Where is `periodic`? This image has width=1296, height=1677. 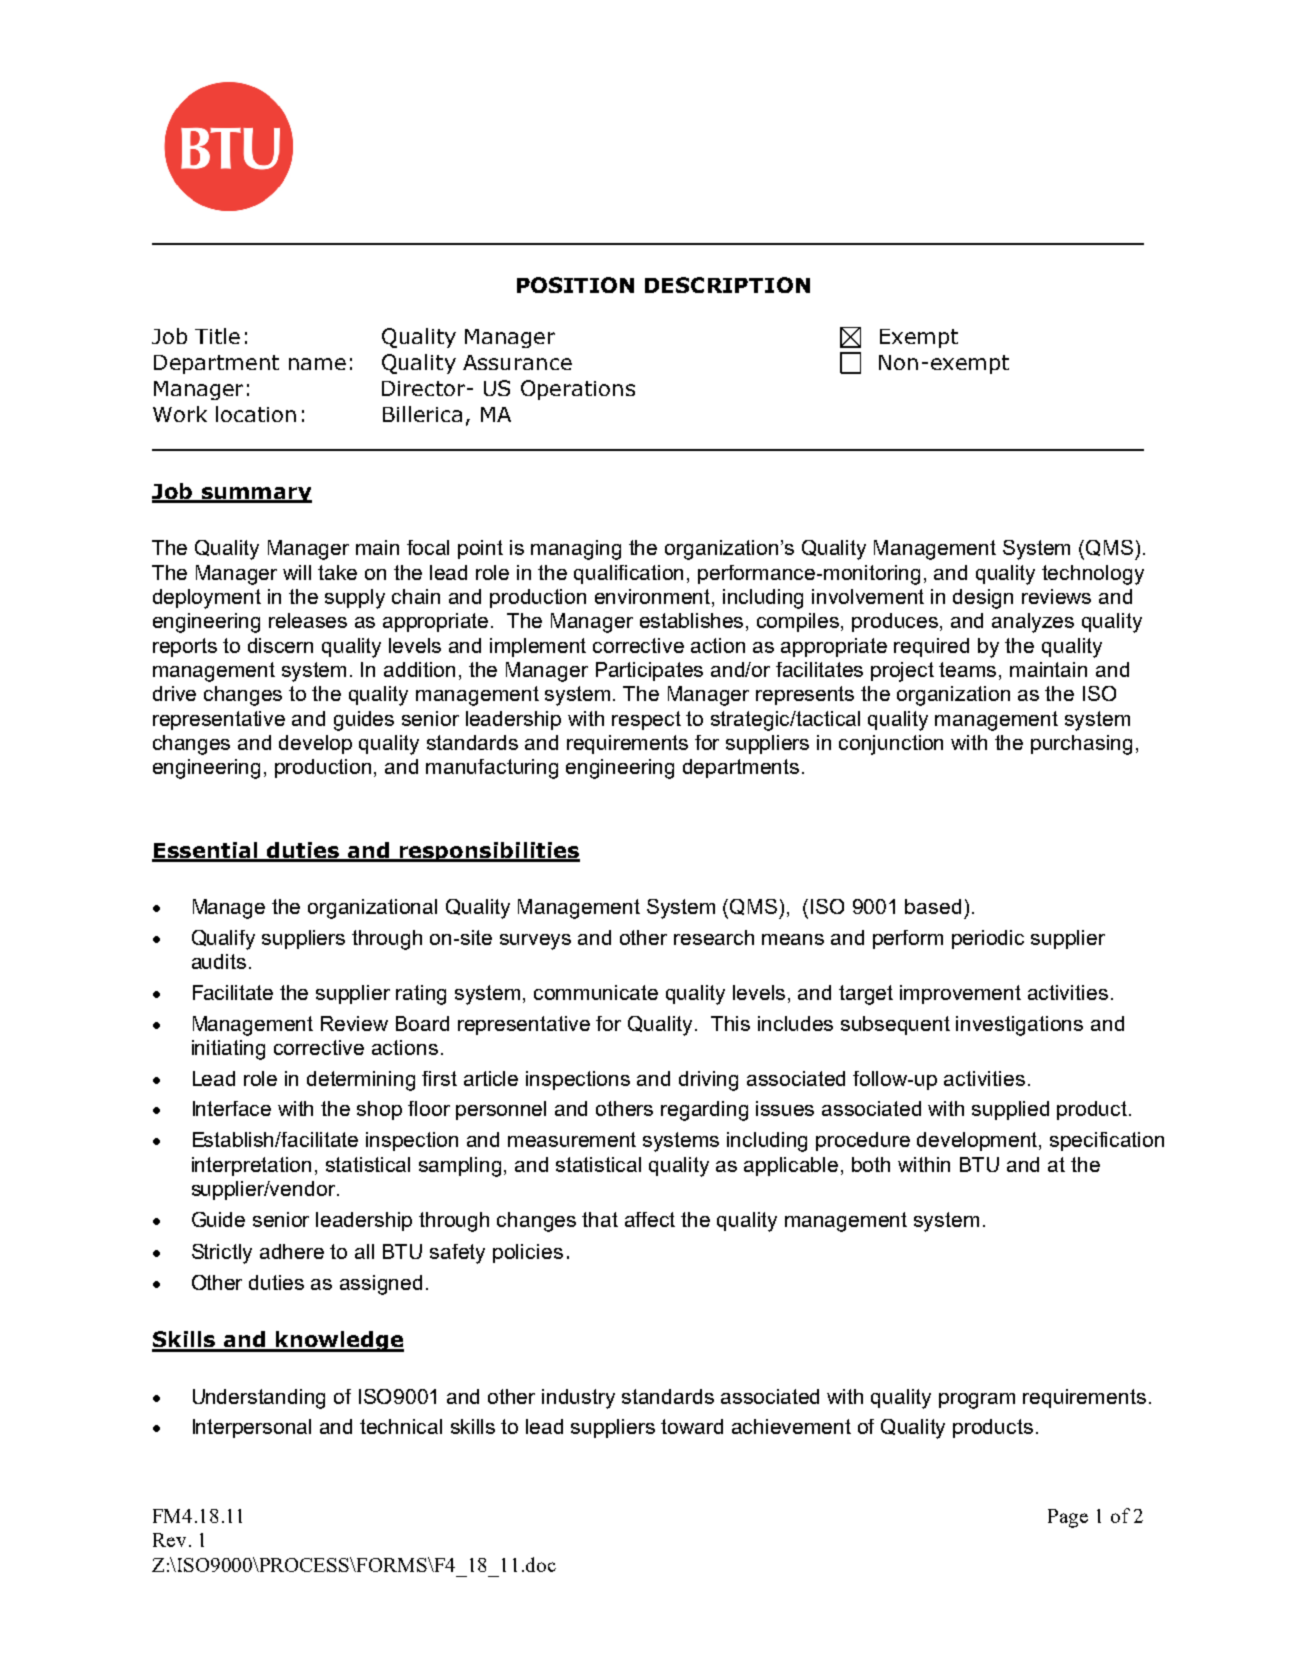
periodic is located at coordinates (988, 939).
